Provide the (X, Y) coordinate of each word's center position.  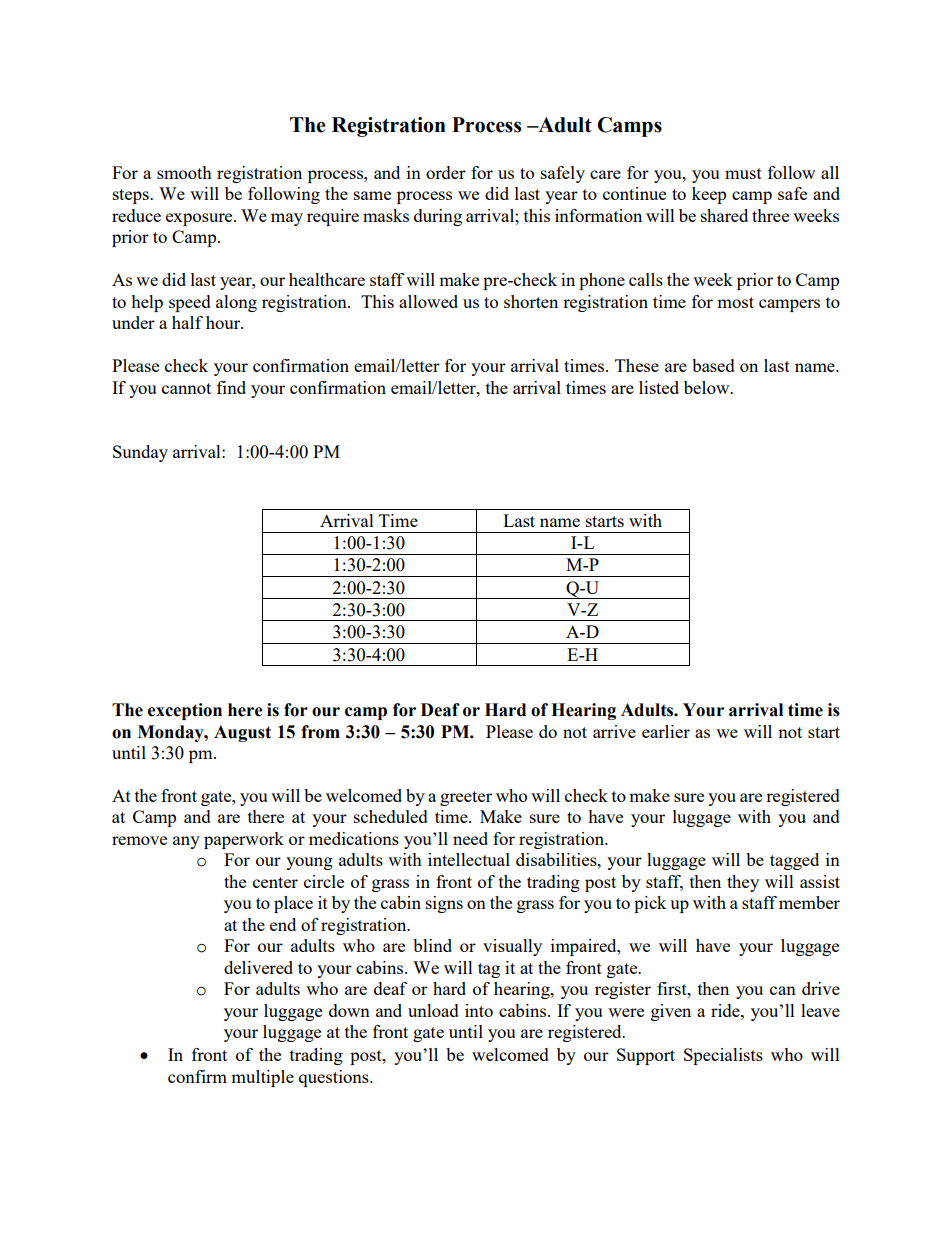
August (242, 733)
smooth (184, 172)
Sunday (140, 453)
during (438, 217)
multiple (262, 1078)
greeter (466, 798)
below (708, 387)
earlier (666, 731)
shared (724, 215)
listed (659, 387)
